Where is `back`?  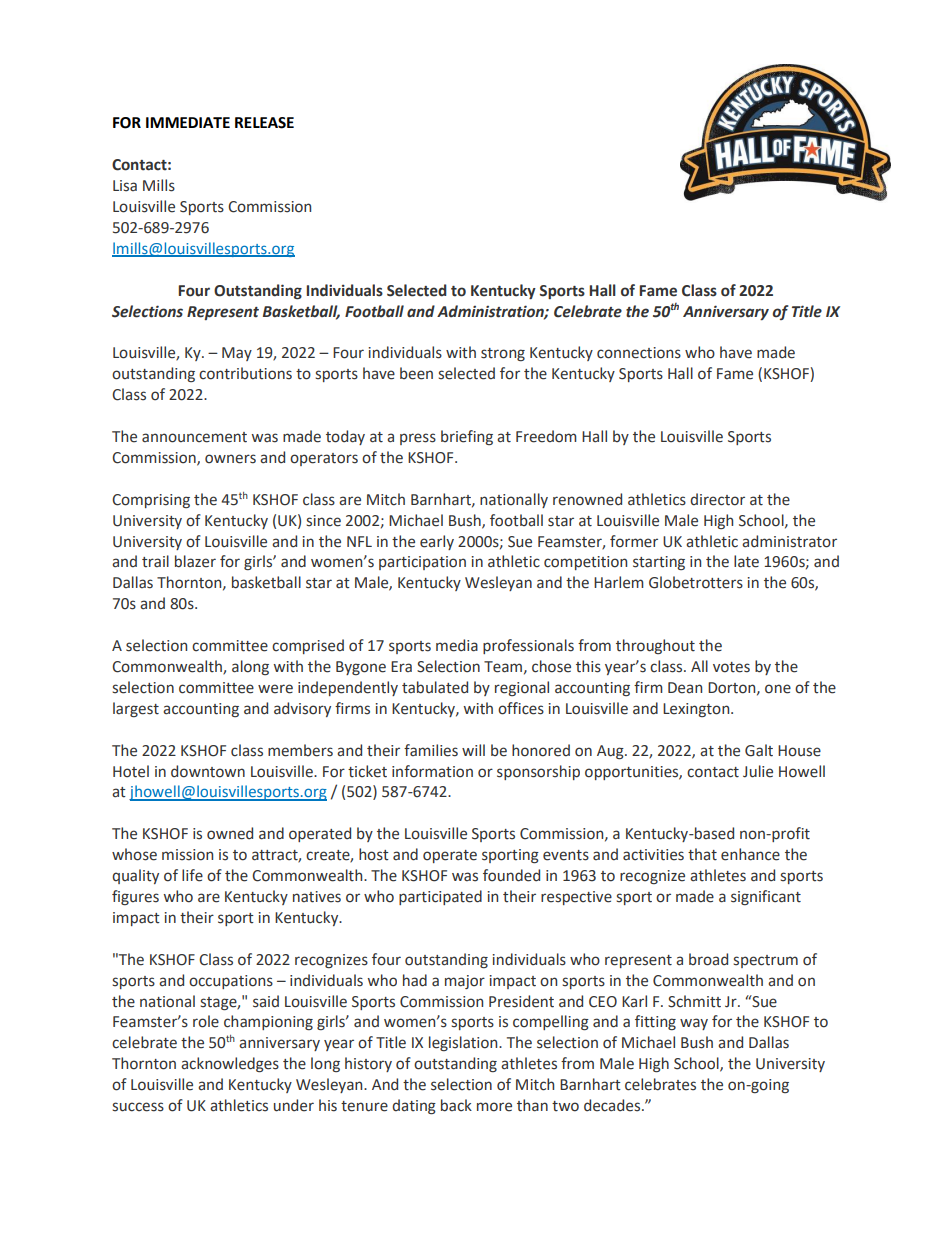
back is located at coordinates (456, 1105).
